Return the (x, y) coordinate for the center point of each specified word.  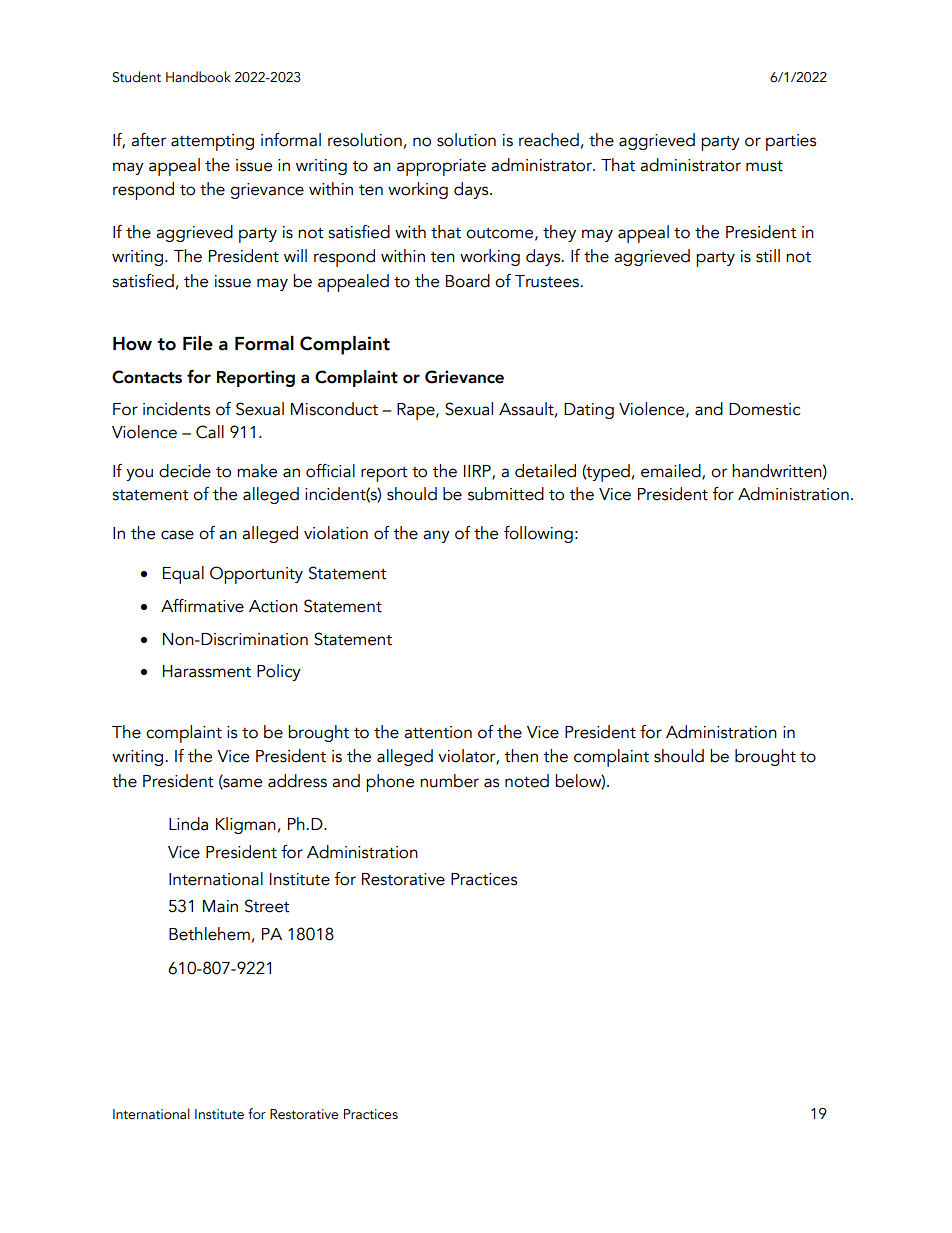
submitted (506, 494)
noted (527, 781)
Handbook (198, 77)
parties (791, 142)
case (177, 535)
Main (220, 906)
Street (267, 906)
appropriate (441, 167)
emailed (672, 472)
